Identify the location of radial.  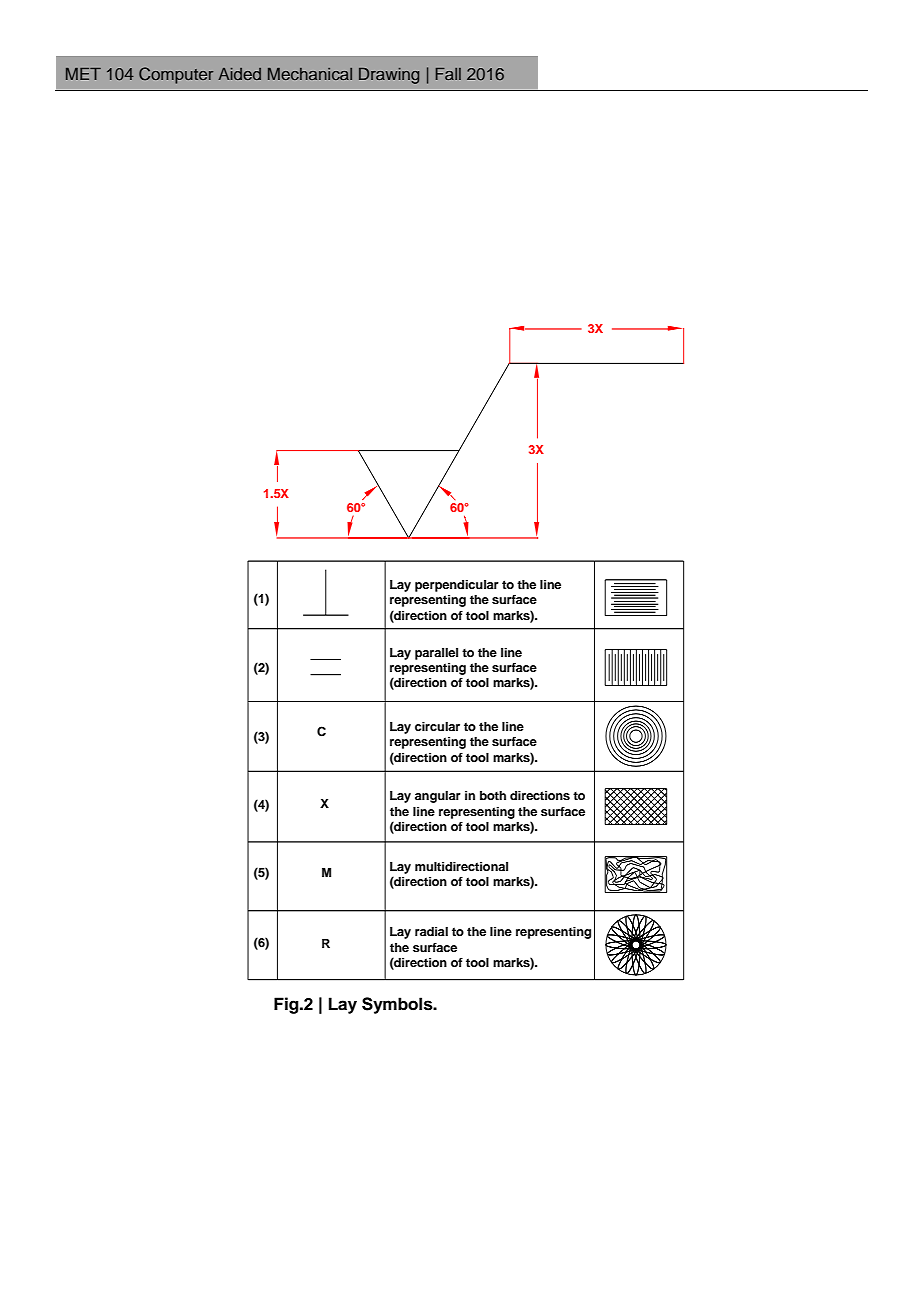
(431, 931).
